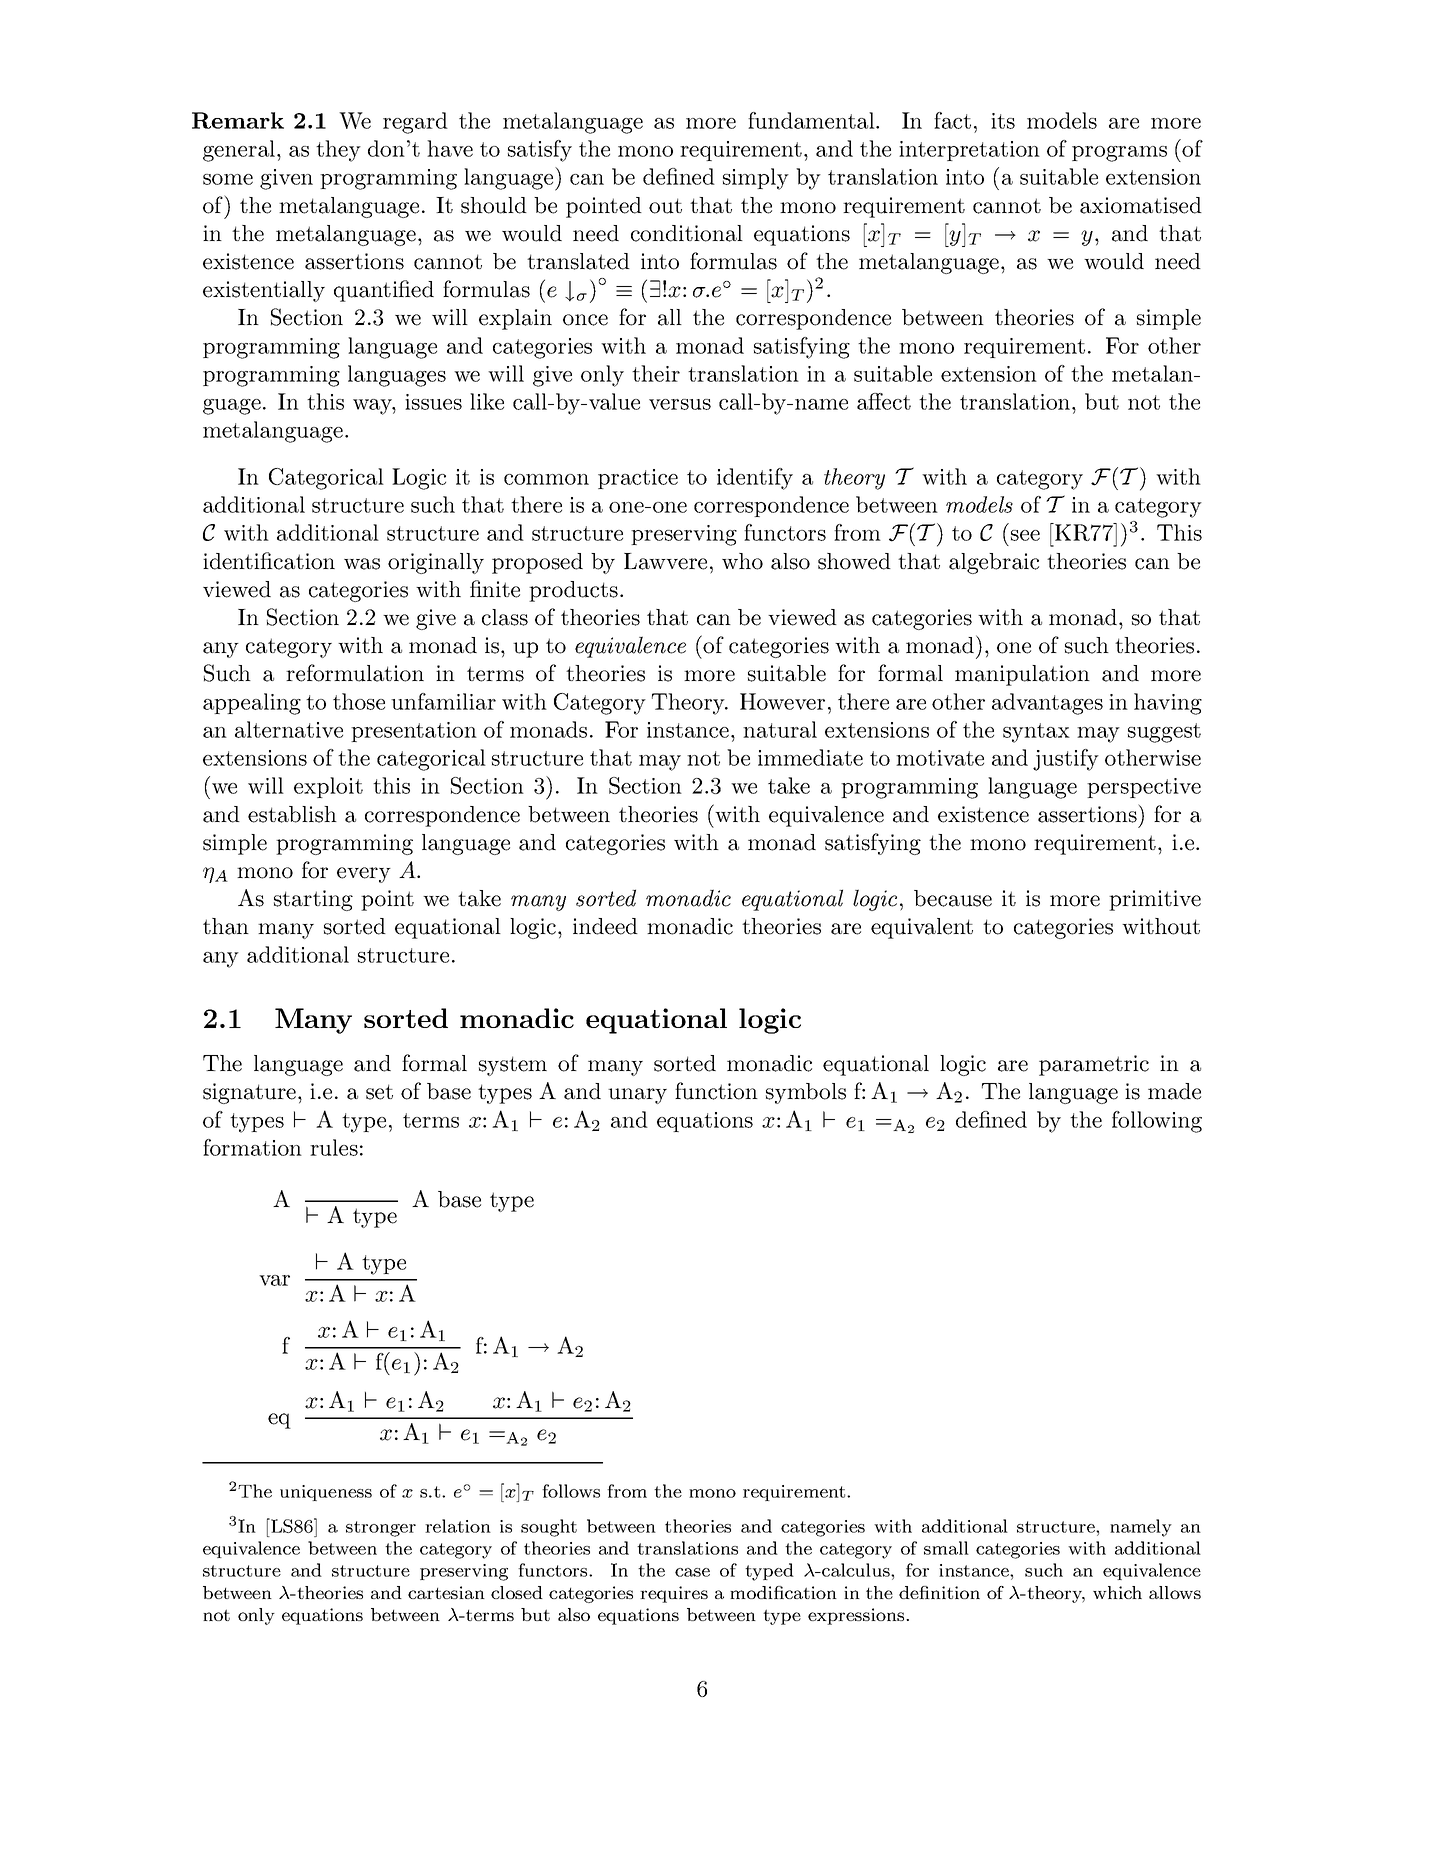 This screenshot has height=1862, width=1439. Describe the element at coordinates (756, 179) in the screenshot. I see `simply` at that location.
